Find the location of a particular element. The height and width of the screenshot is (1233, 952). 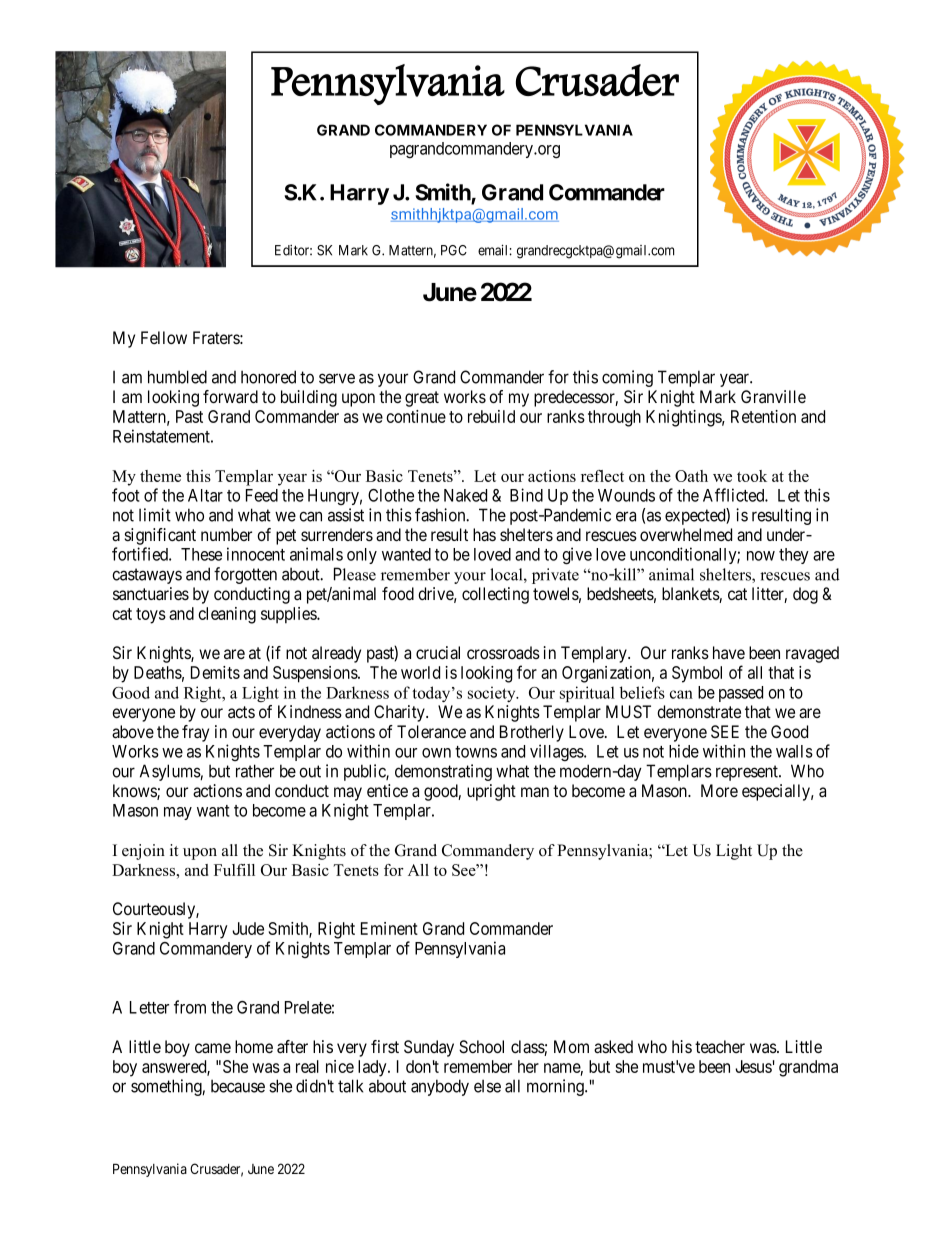

acts is located at coordinates (241, 712).
